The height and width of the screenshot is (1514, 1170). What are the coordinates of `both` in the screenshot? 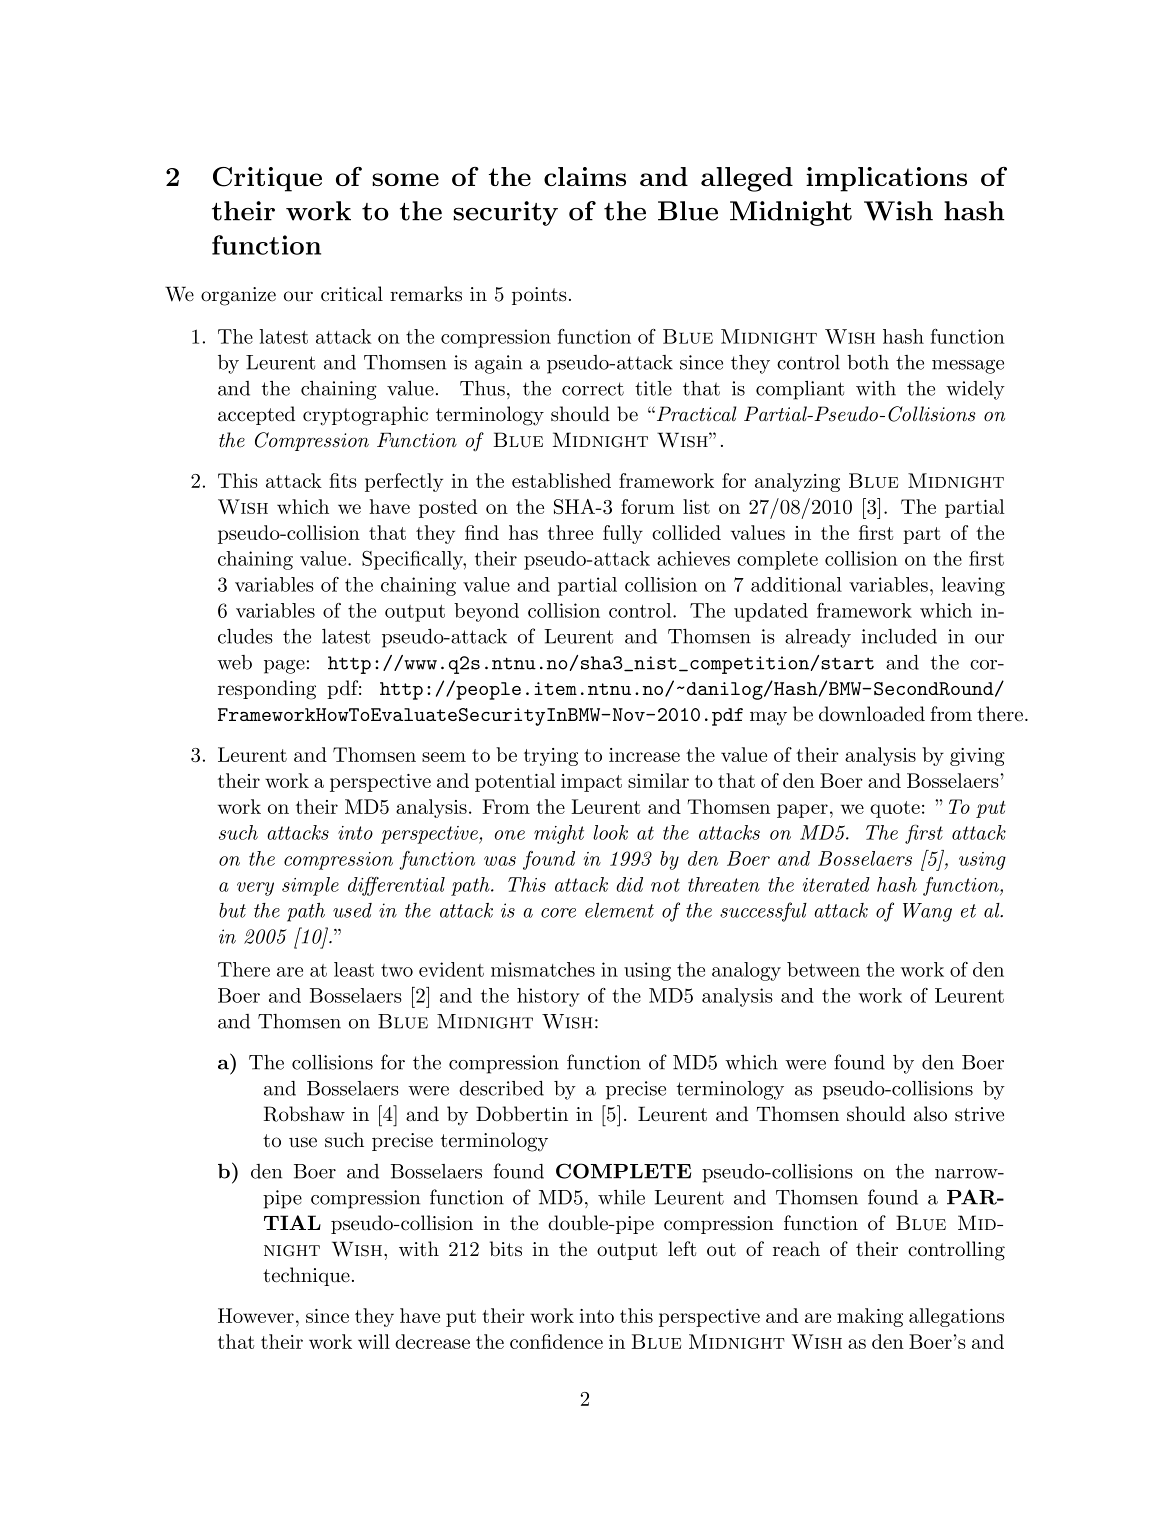 It's located at (868, 362).
